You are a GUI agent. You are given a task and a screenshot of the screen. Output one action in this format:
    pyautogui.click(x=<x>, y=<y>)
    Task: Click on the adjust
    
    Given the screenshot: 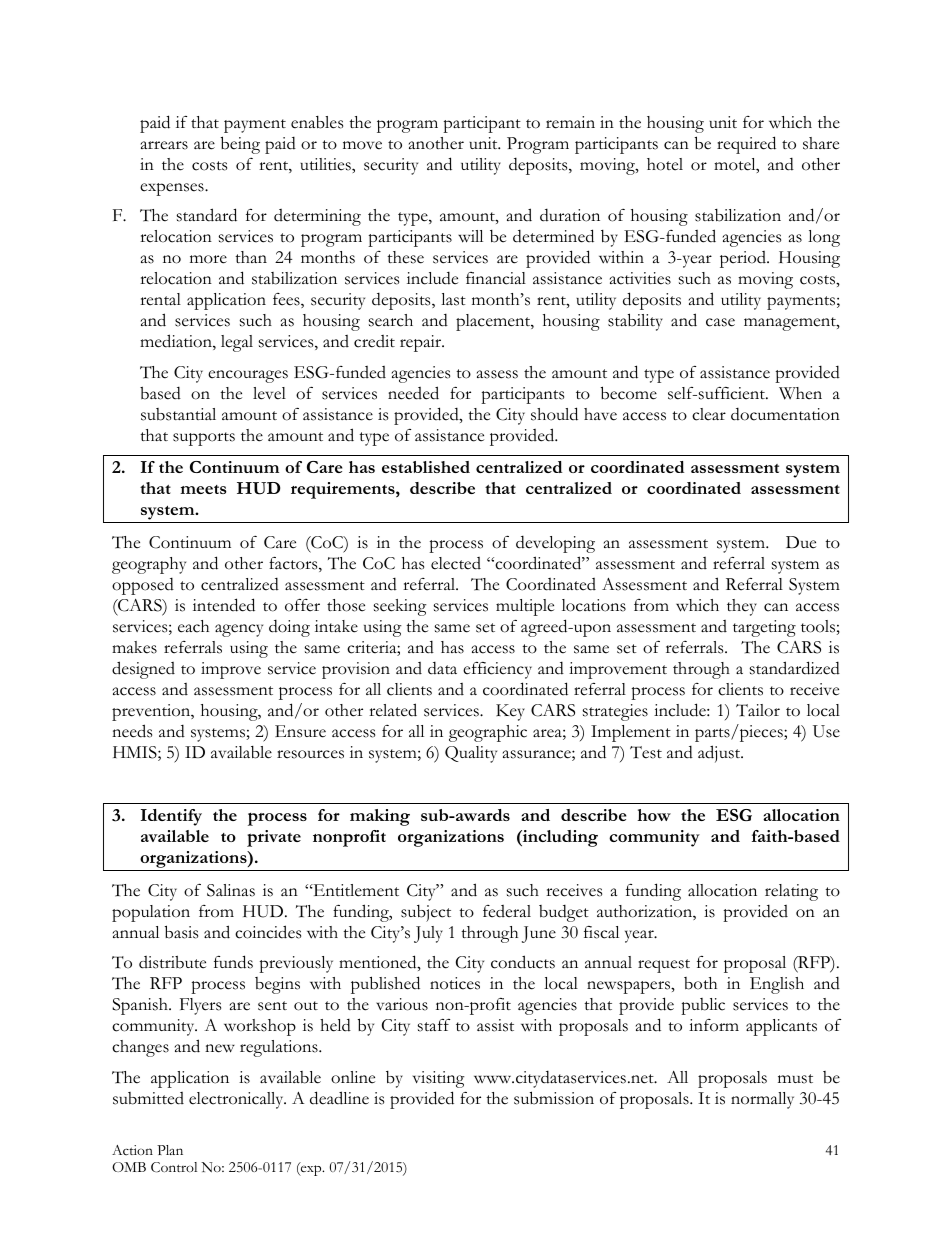 What is the action you would take?
    pyautogui.click(x=720, y=754)
